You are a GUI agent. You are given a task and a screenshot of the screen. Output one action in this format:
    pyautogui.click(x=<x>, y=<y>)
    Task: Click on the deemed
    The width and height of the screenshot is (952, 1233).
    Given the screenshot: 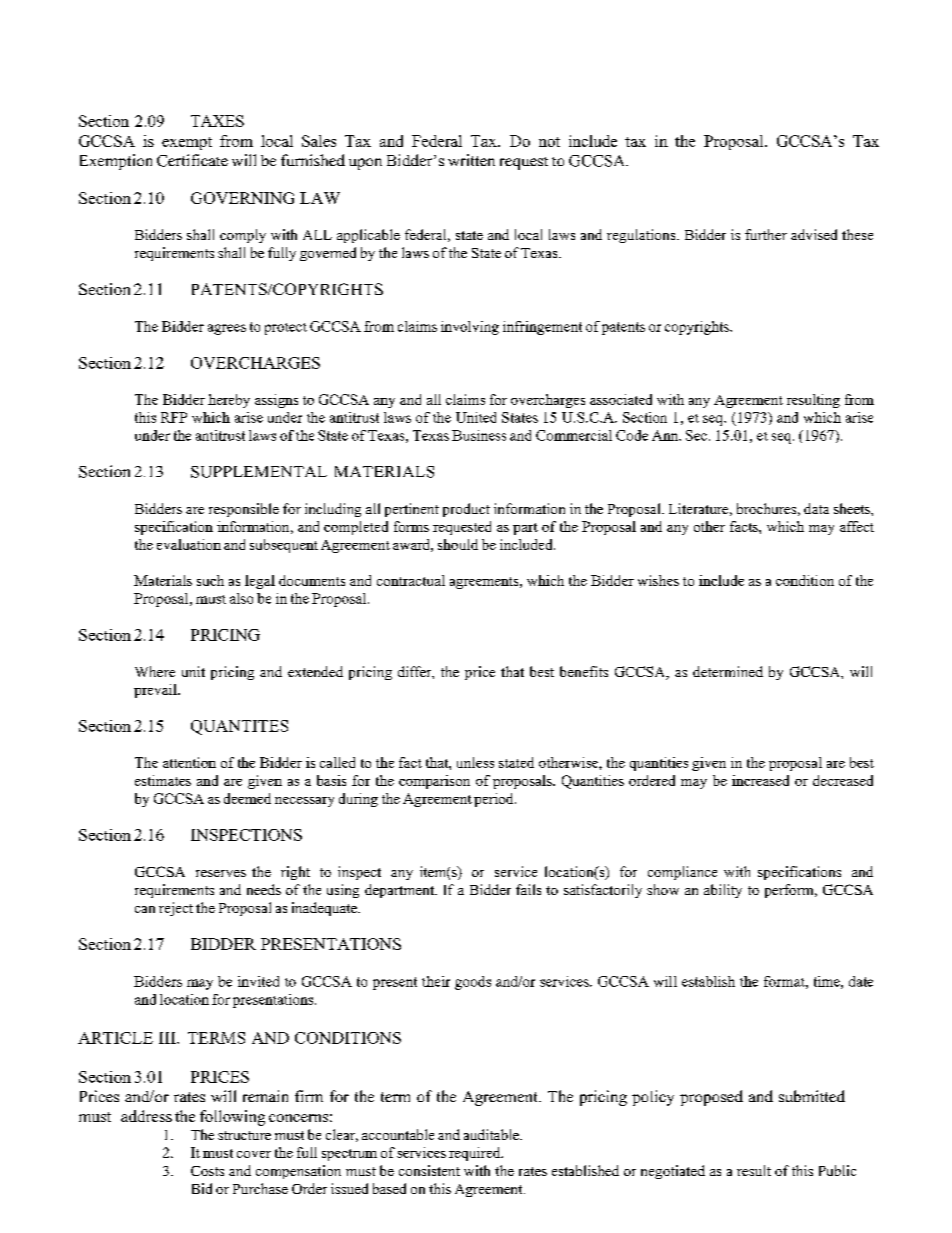 What is the action you would take?
    pyautogui.click(x=247, y=798)
